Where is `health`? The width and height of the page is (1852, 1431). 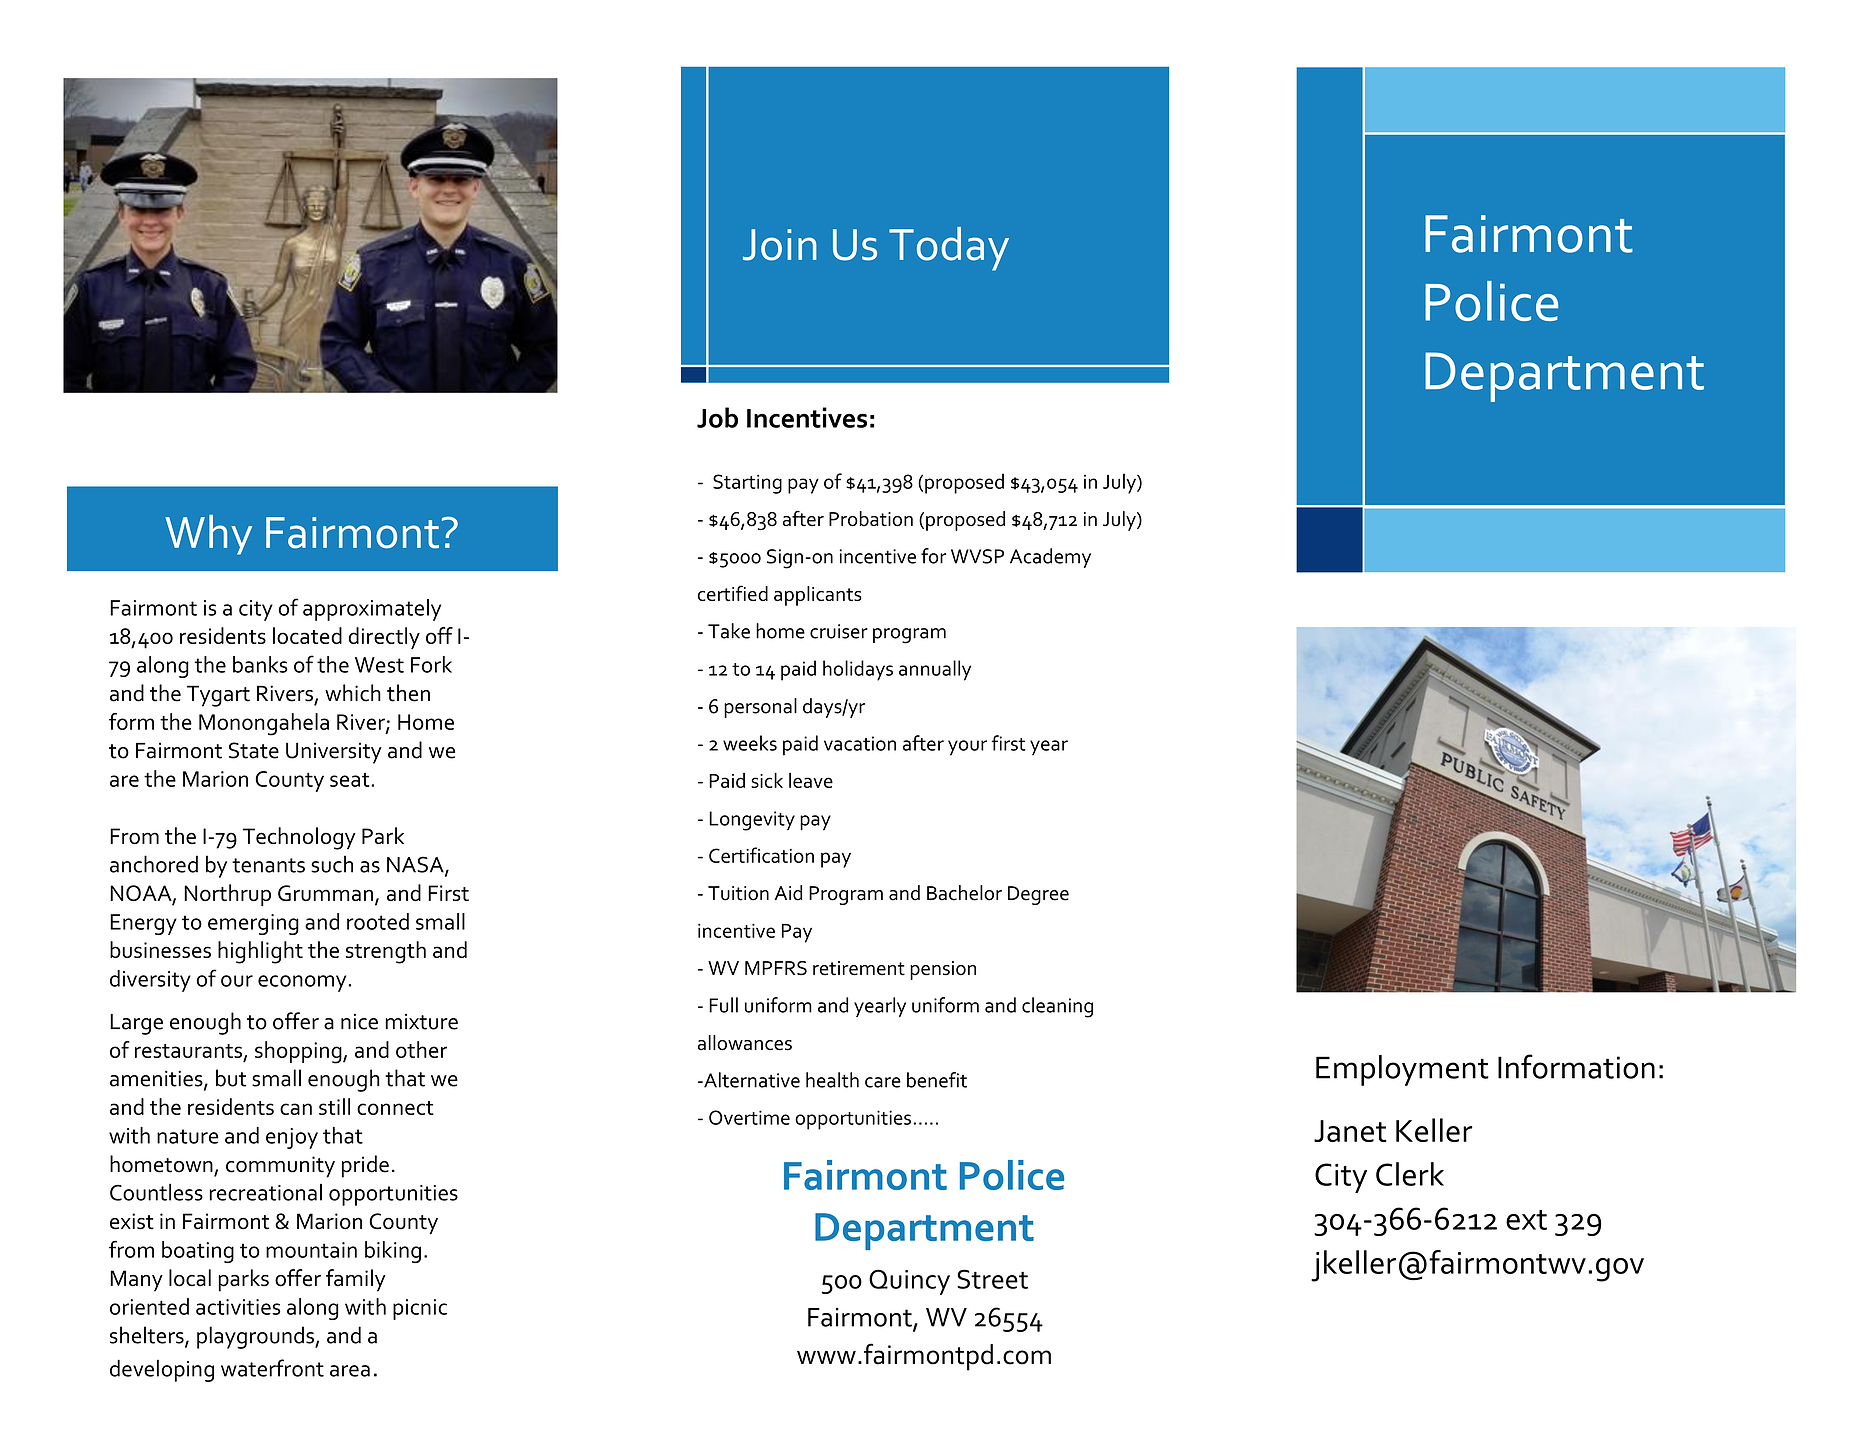
health is located at coordinates (832, 1080).
